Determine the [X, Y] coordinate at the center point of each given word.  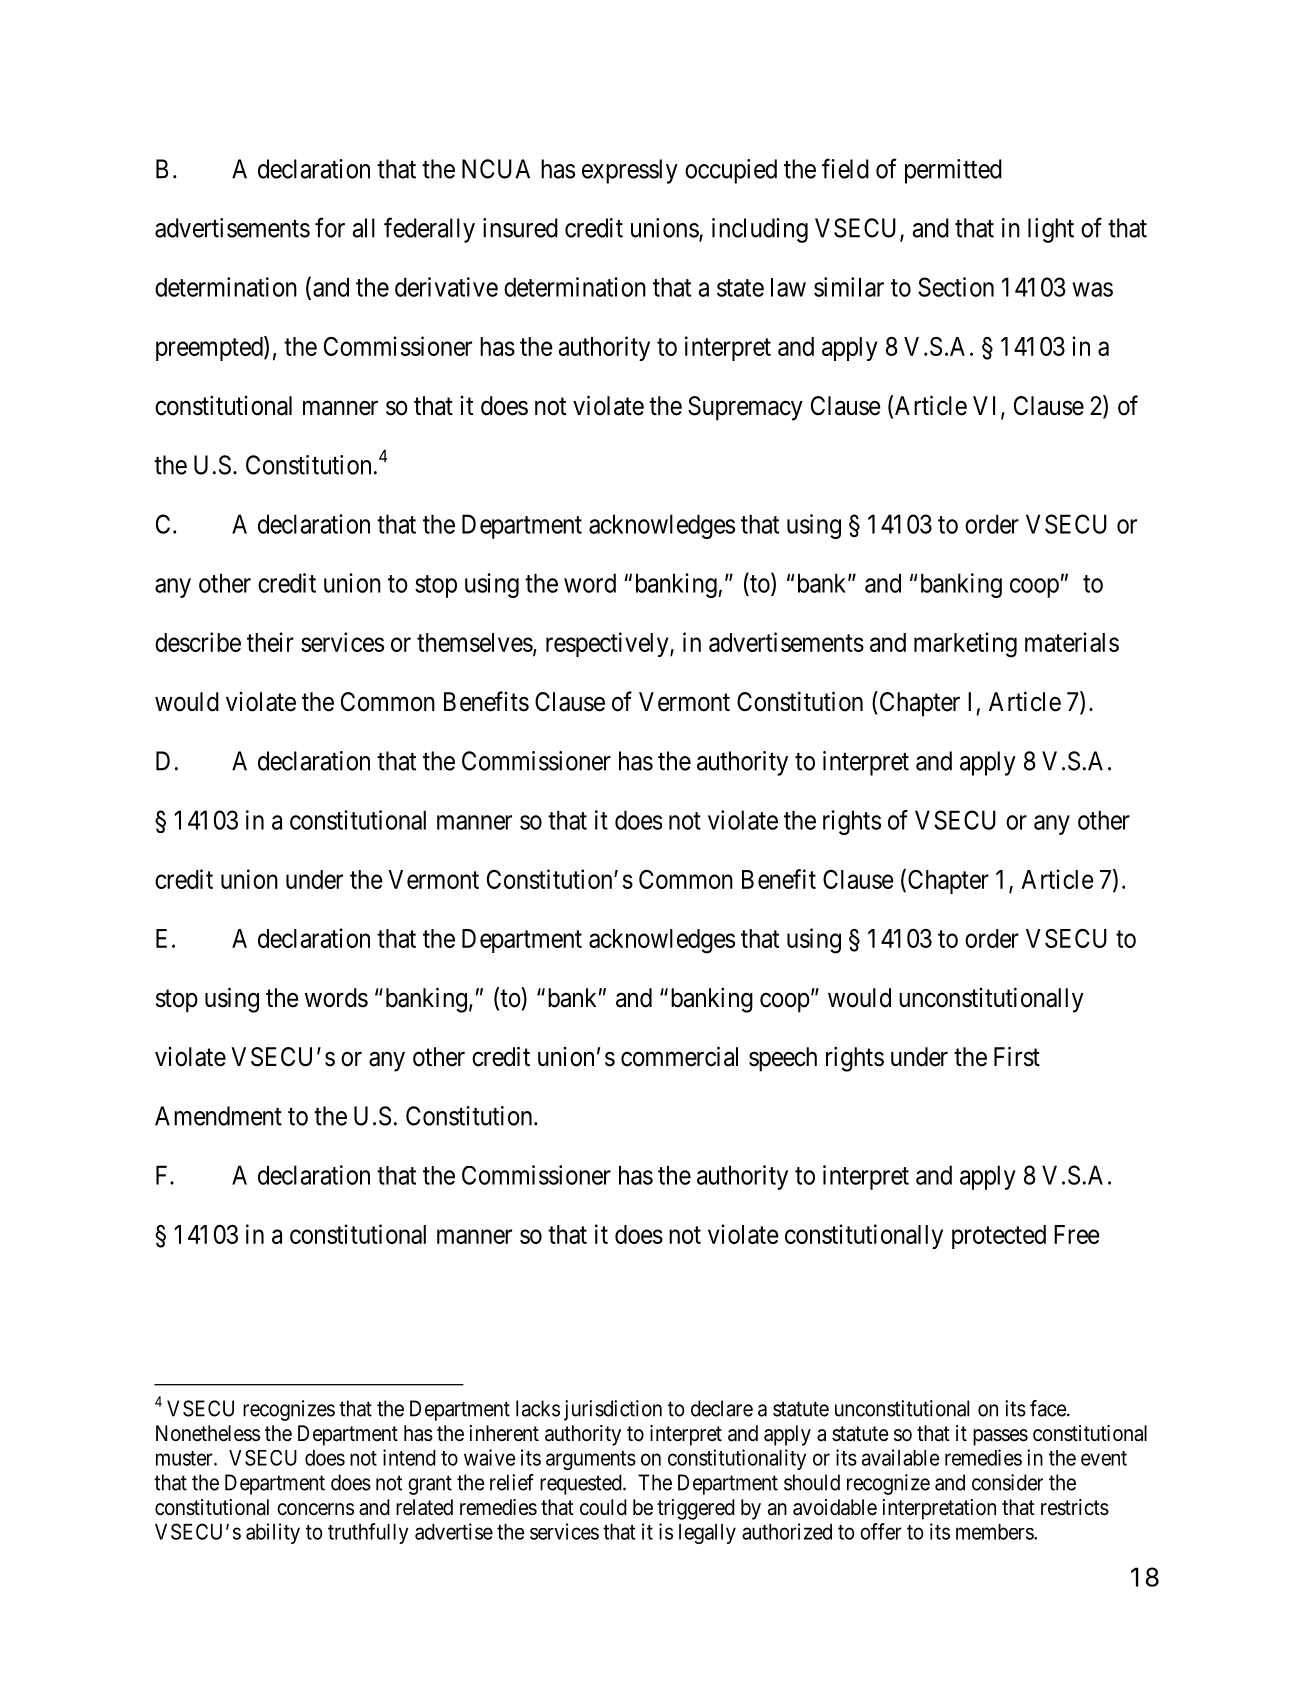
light [1051, 230]
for [330, 227]
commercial [679, 1056]
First [1017, 1056]
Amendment [218, 1116]
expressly [630, 171]
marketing [965, 645]
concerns [315, 1509]
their [270, 642]
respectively [608, 644]
